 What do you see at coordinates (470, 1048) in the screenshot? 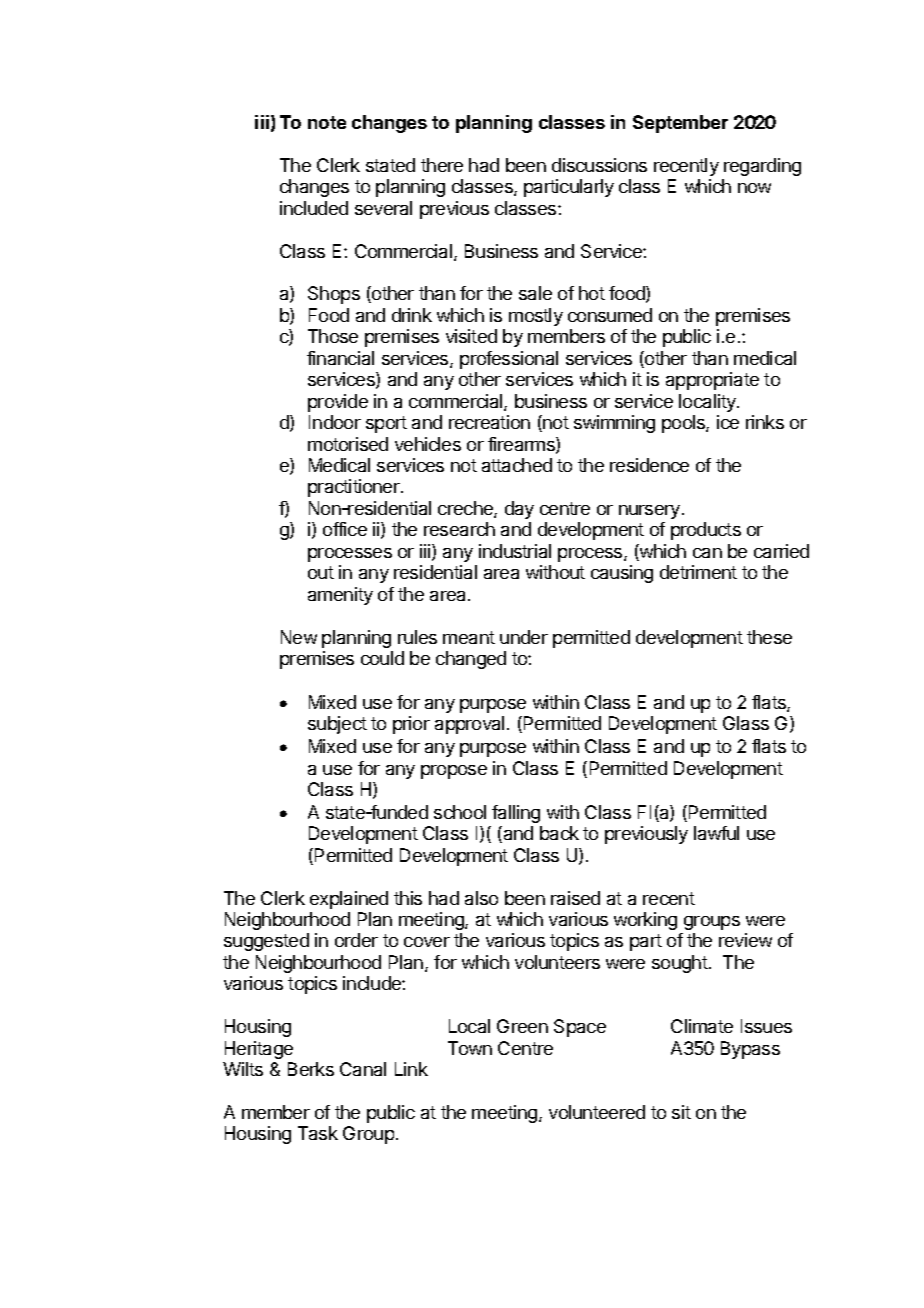
I see `Town` at bounding box center [470, 1048].
